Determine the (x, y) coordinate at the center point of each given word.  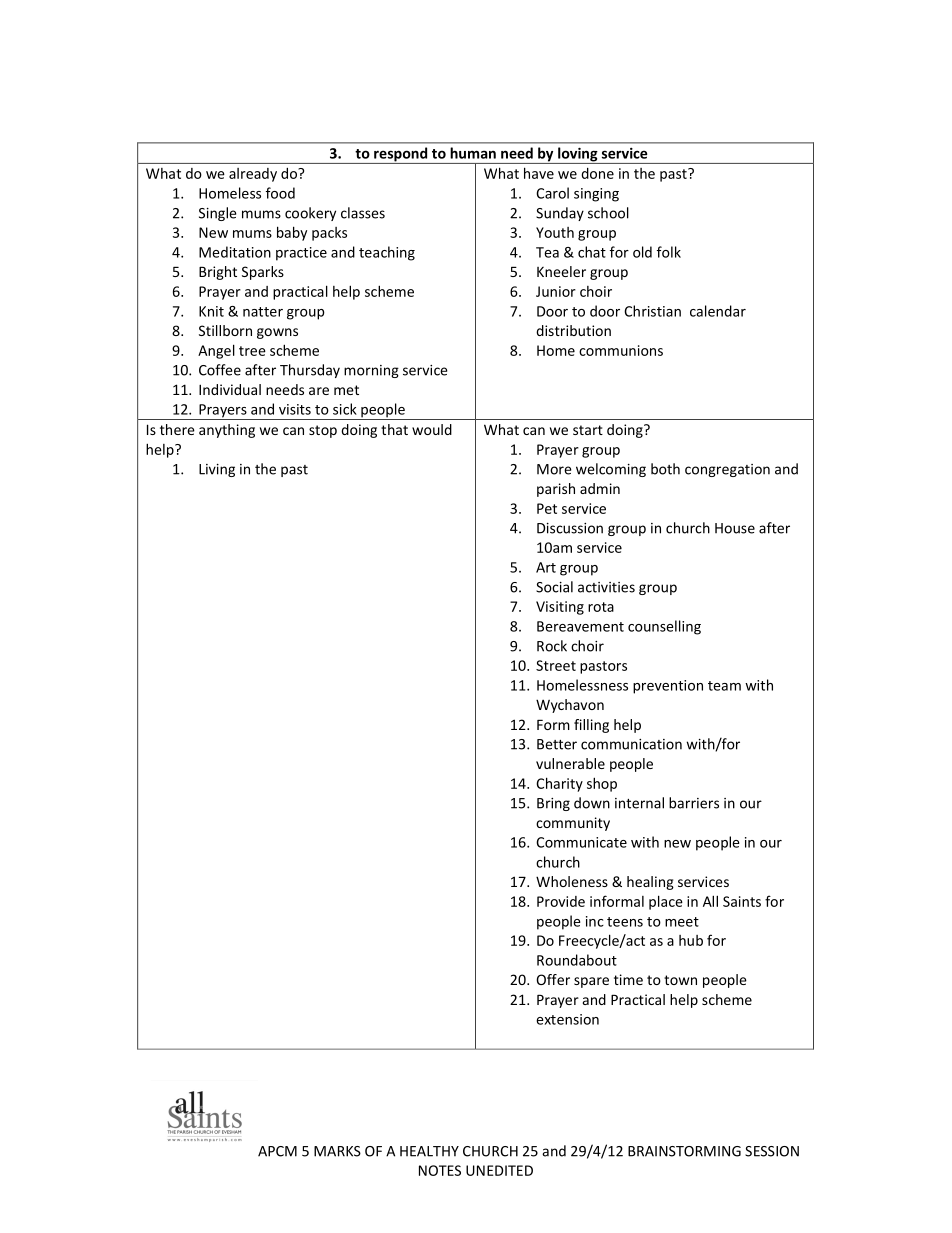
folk (669, 252)
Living (217, 470)
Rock (552, 646)
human (473, 153)
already (253, 175)
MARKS (337, 1151)
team (724, 686)
